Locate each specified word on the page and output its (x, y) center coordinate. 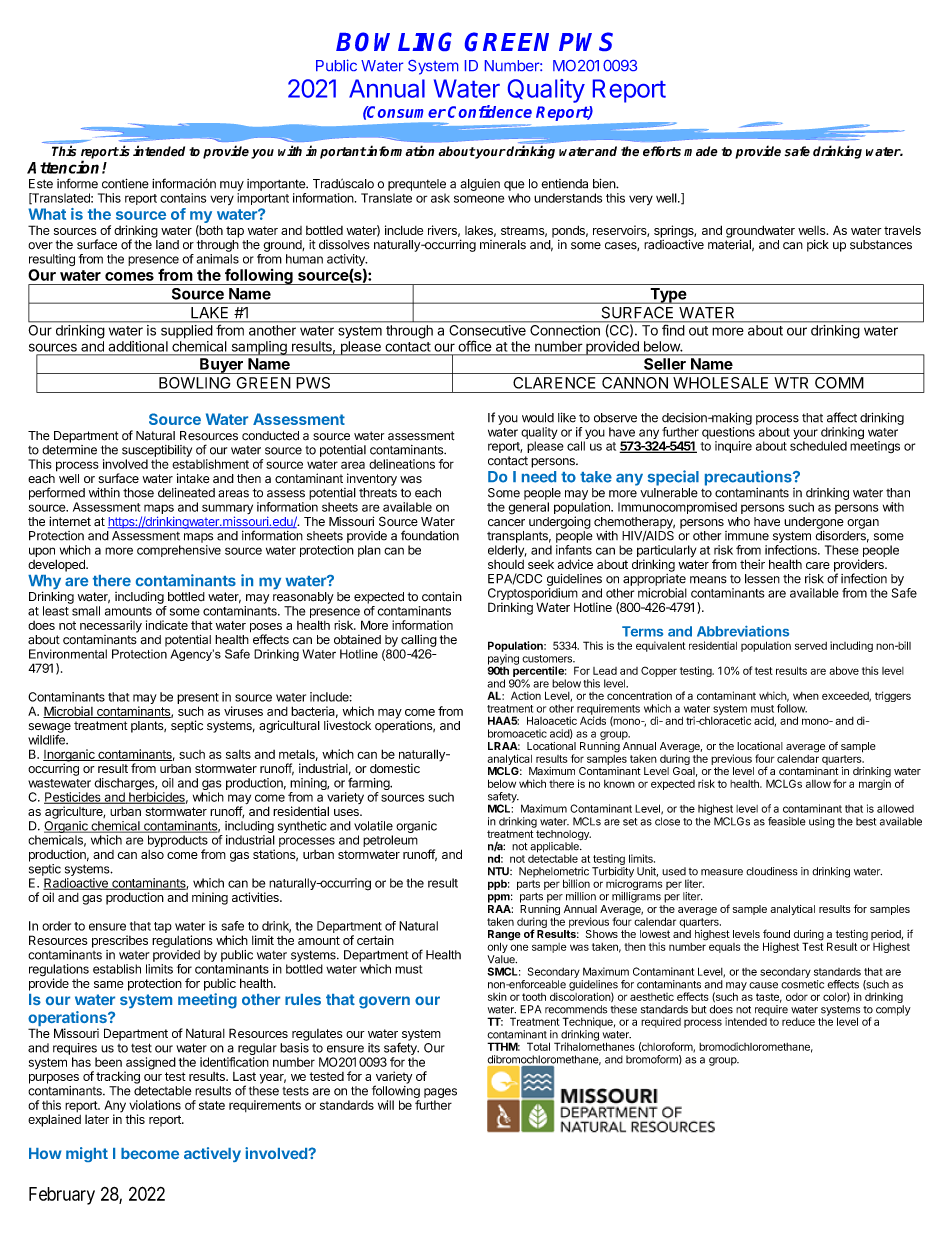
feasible (786, 821)
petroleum (390, 841)
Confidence (490, 111)
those (138, 493)
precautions (749, 478)
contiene (125, 184)
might (87, 1154)
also (152, 854)
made (701, 151)
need (539, 477)
